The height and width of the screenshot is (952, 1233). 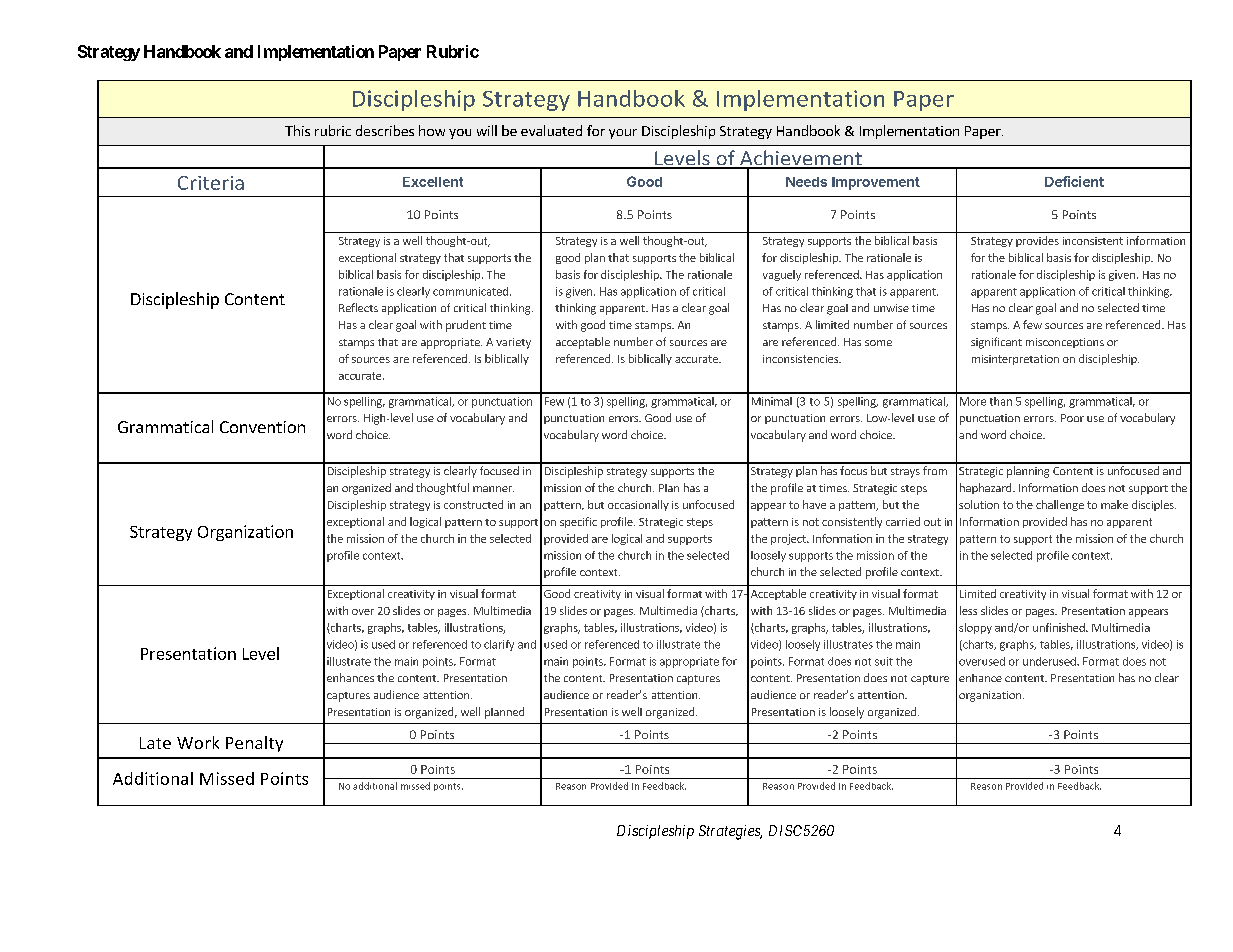 I want to click on suit, so click(x=884, y=661).
